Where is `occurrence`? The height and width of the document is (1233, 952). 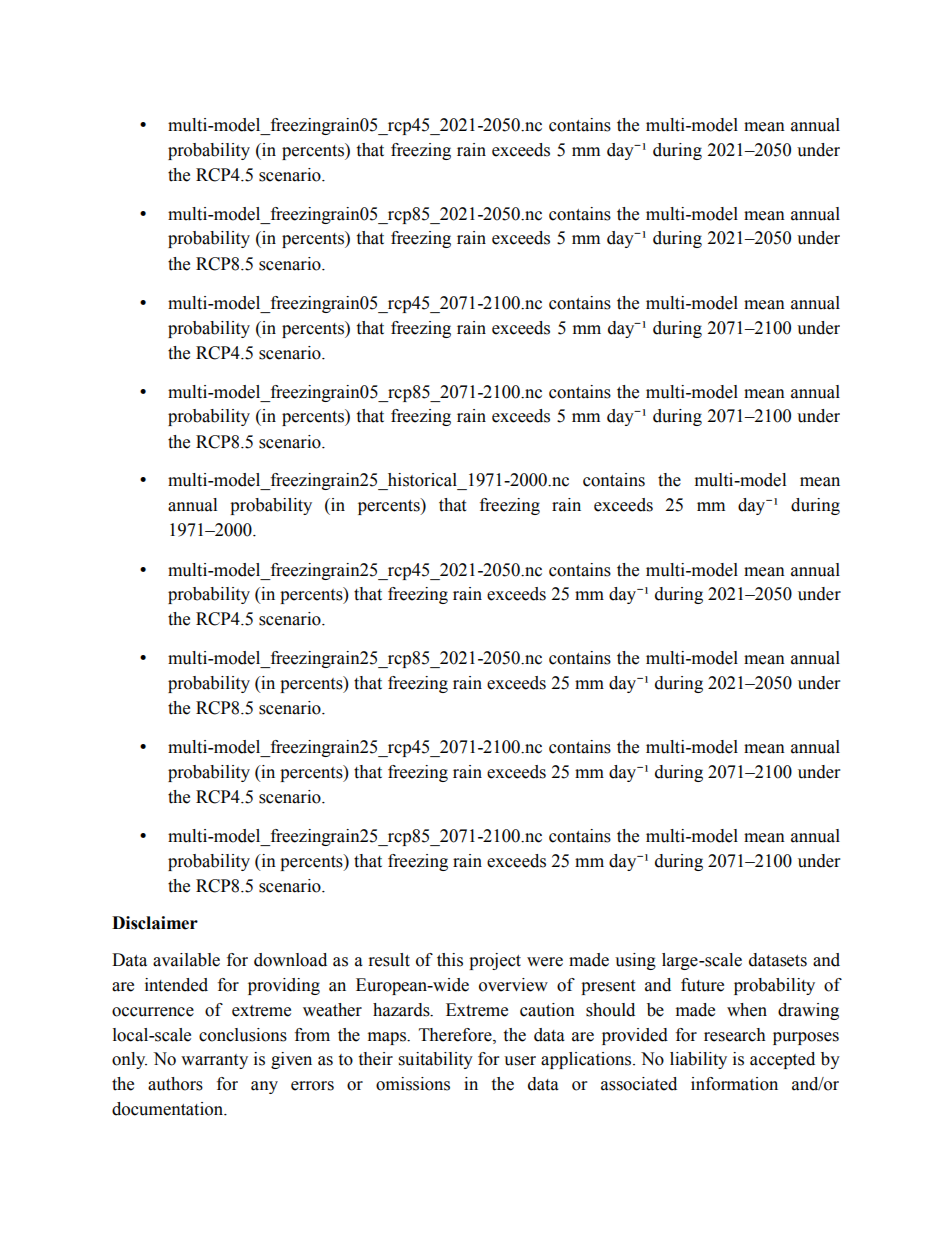
occurrence is located at coordinates (153, 1012).
